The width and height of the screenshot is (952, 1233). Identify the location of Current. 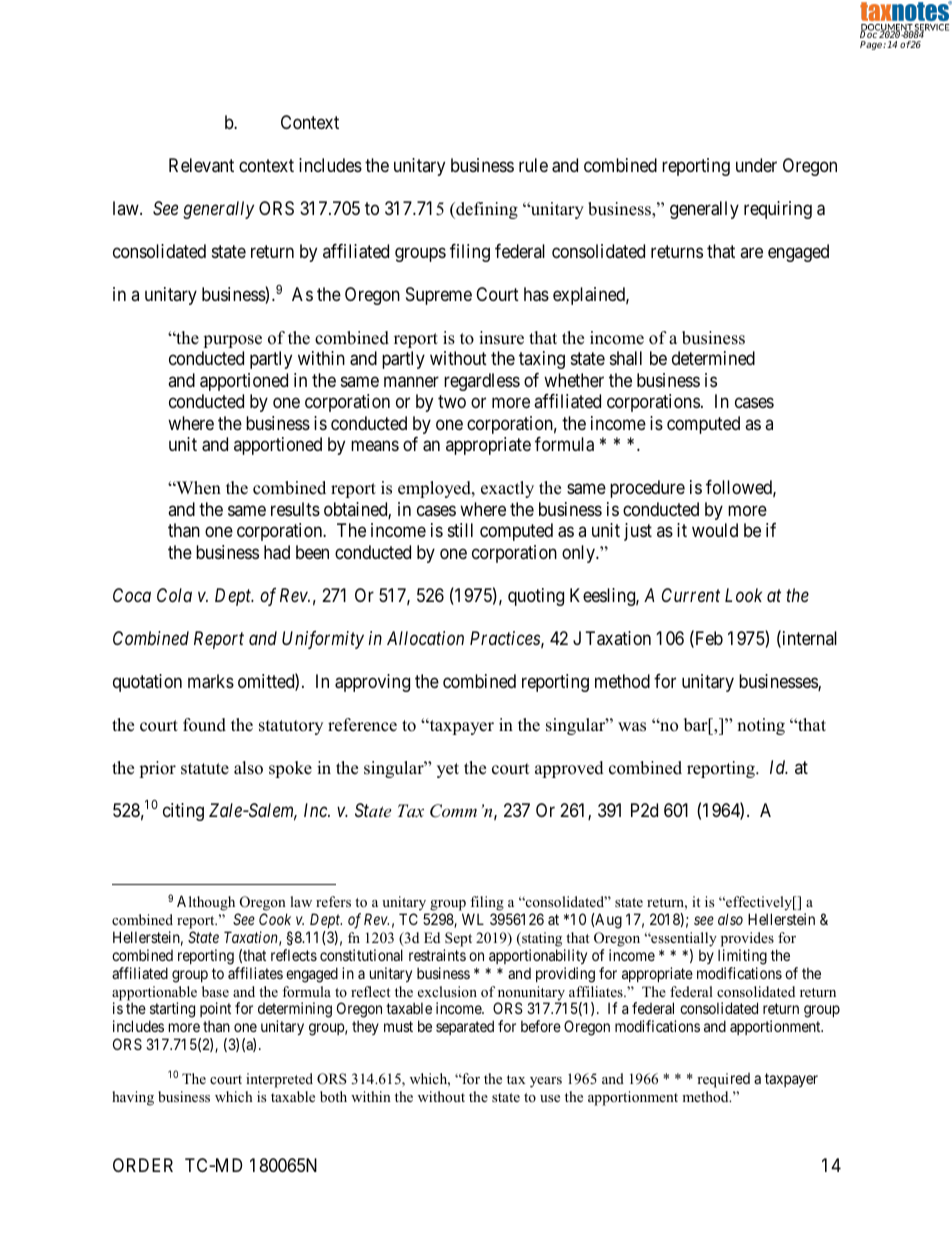
(691, 595).
